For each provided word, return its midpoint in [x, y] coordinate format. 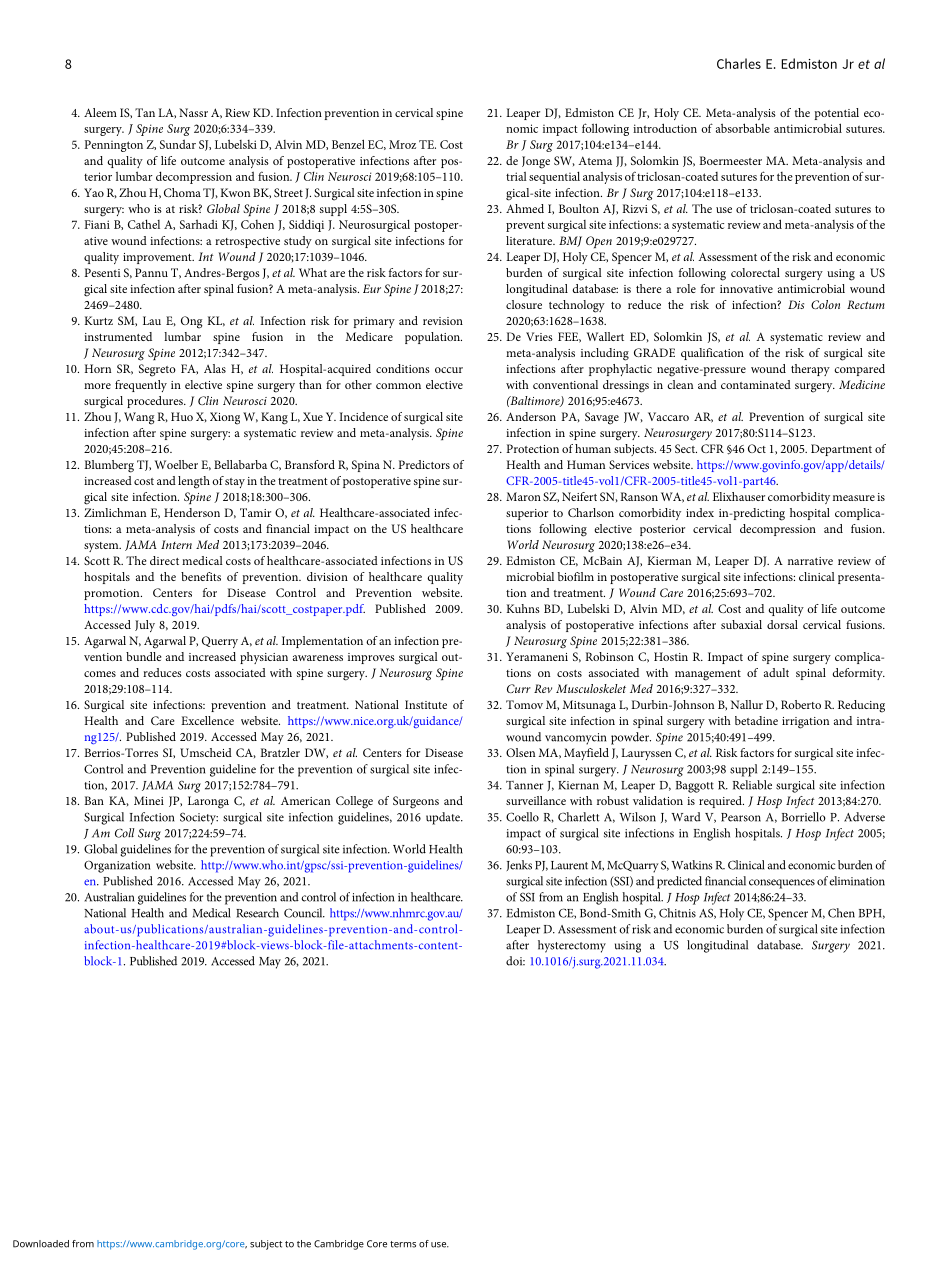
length [194, 482]
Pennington [114, 146]
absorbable [743, 128]
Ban [94, 800]
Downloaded [41, 1244]
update [444, 818]
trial [516, 176]
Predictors [424, 464]
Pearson [741, 817]
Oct [757, 448]
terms [403, 1244]
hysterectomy [572, 946]
